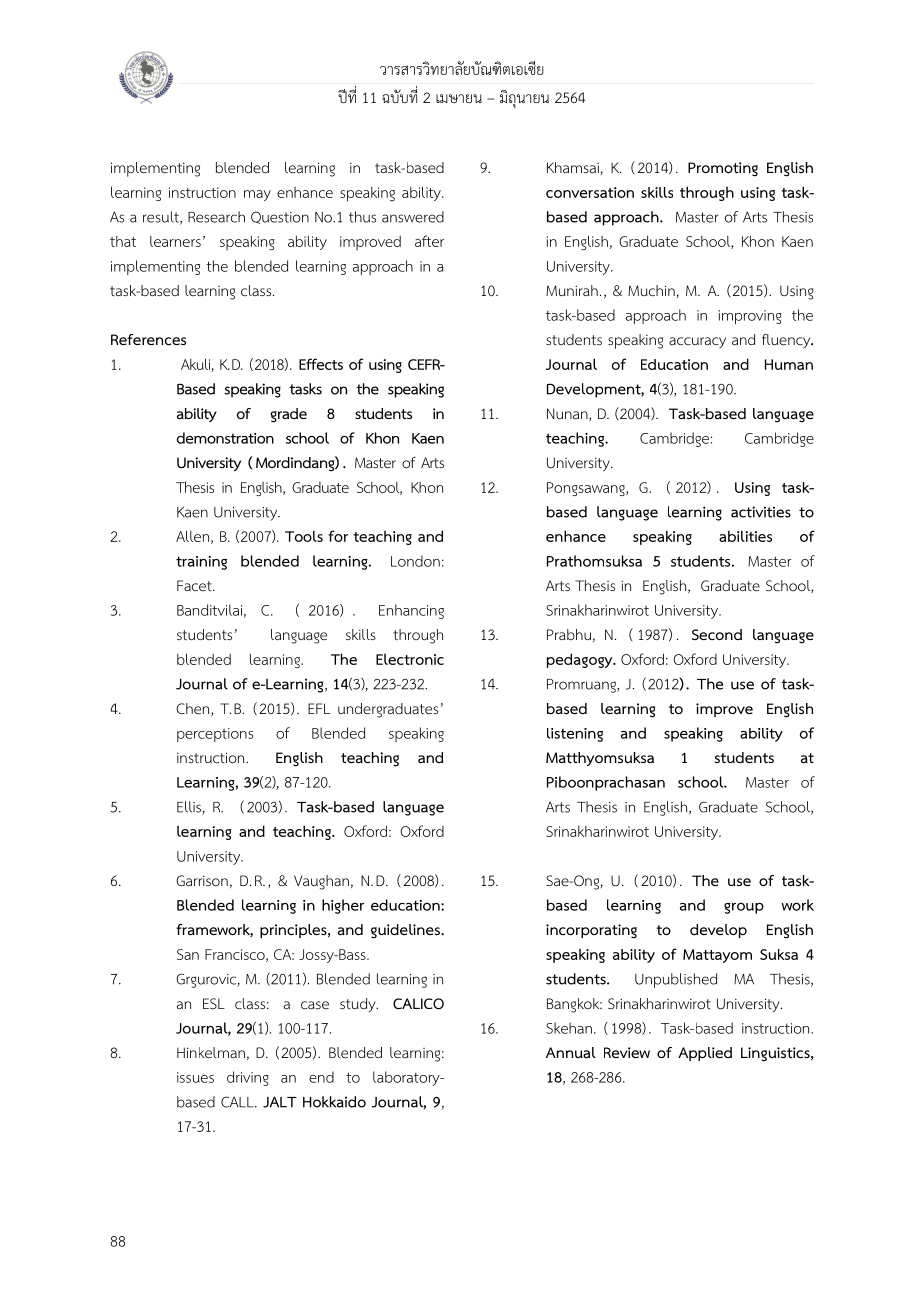 This screenshot has width=924, height=1308. I want to click on Promoting, so click(723, 169).
